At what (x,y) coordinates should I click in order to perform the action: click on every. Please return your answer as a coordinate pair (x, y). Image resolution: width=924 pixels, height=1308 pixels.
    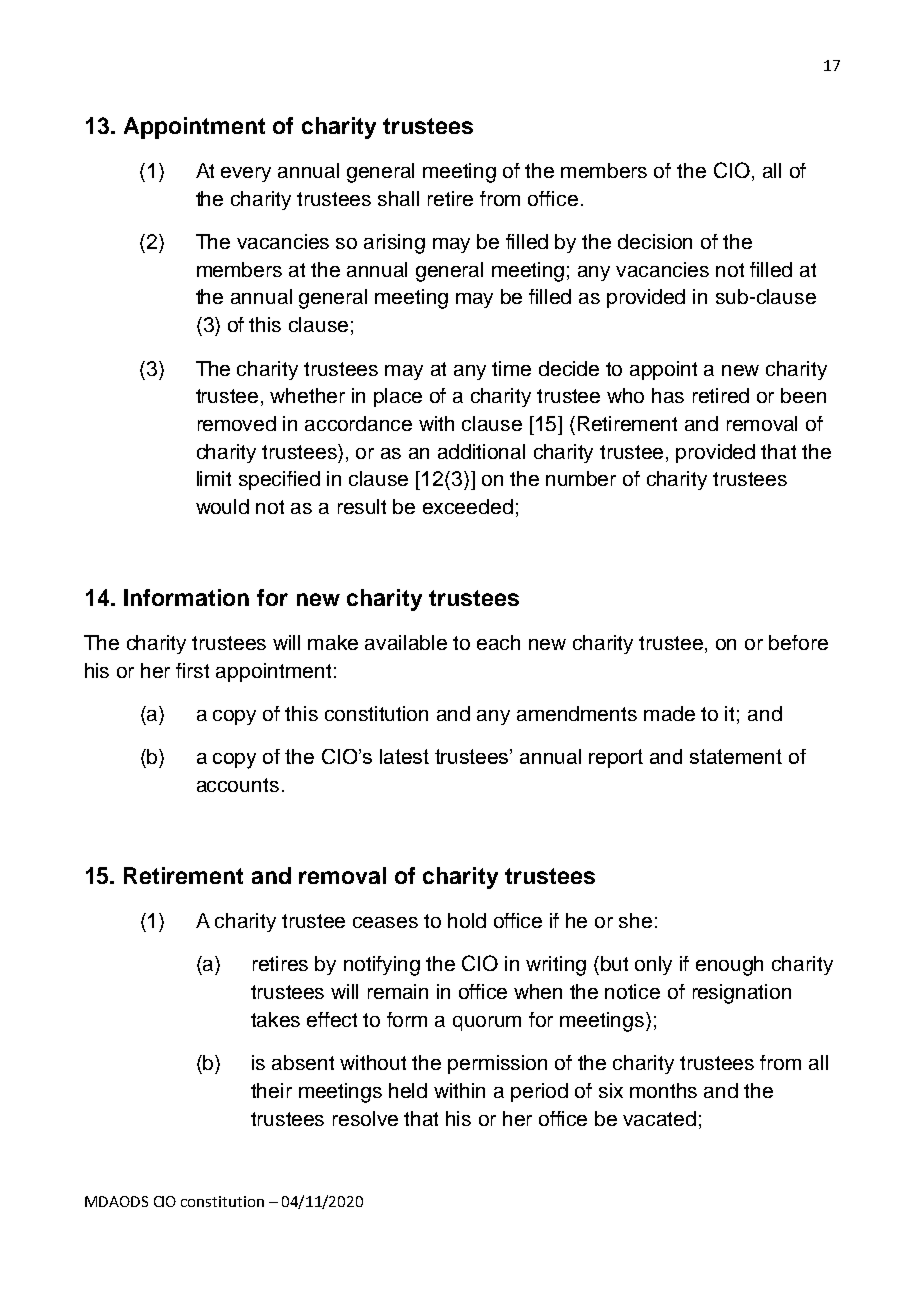
    Looking at the image, I should click on (246, 174).
